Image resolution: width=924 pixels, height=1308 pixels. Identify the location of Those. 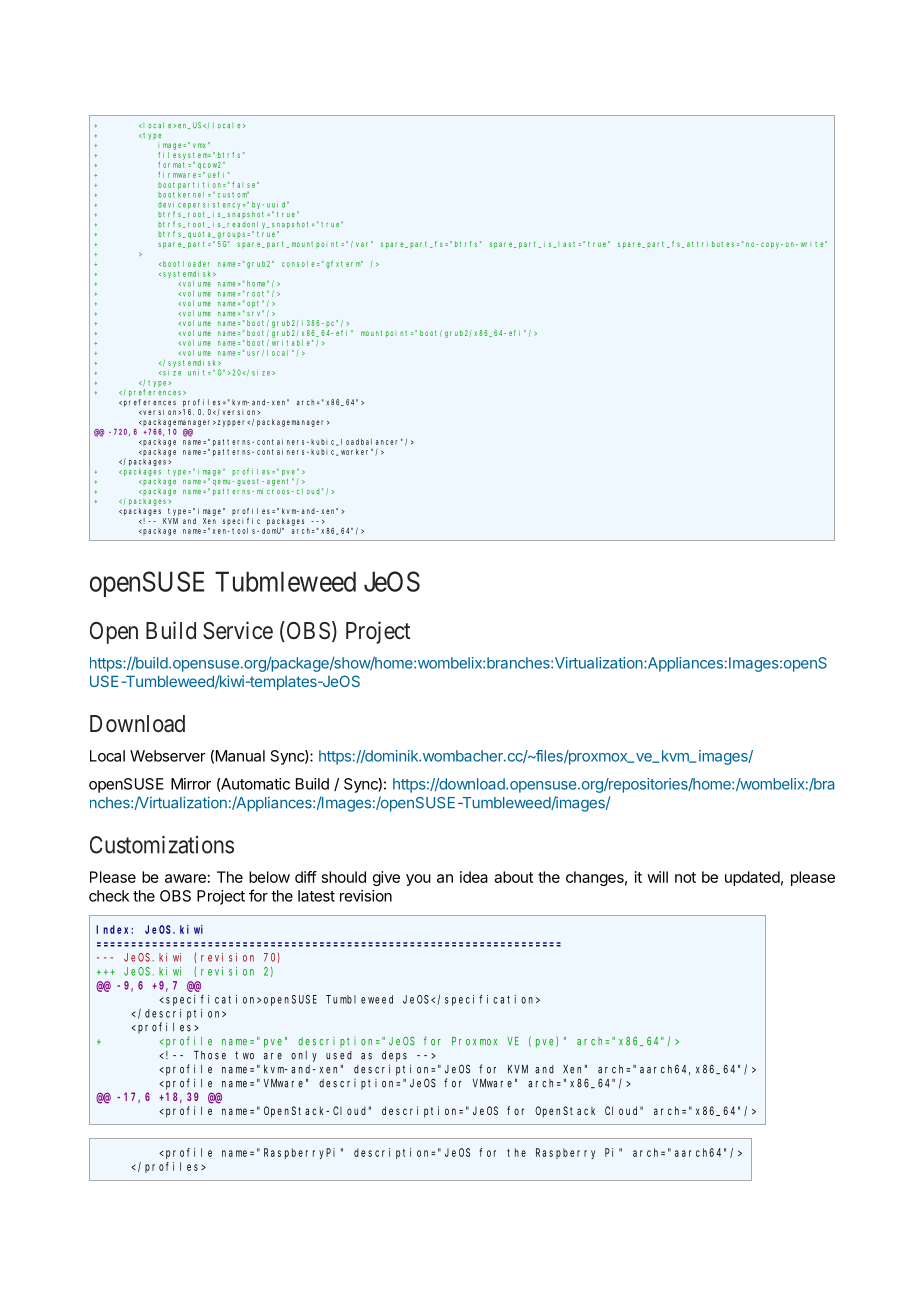
(210, 1055).
